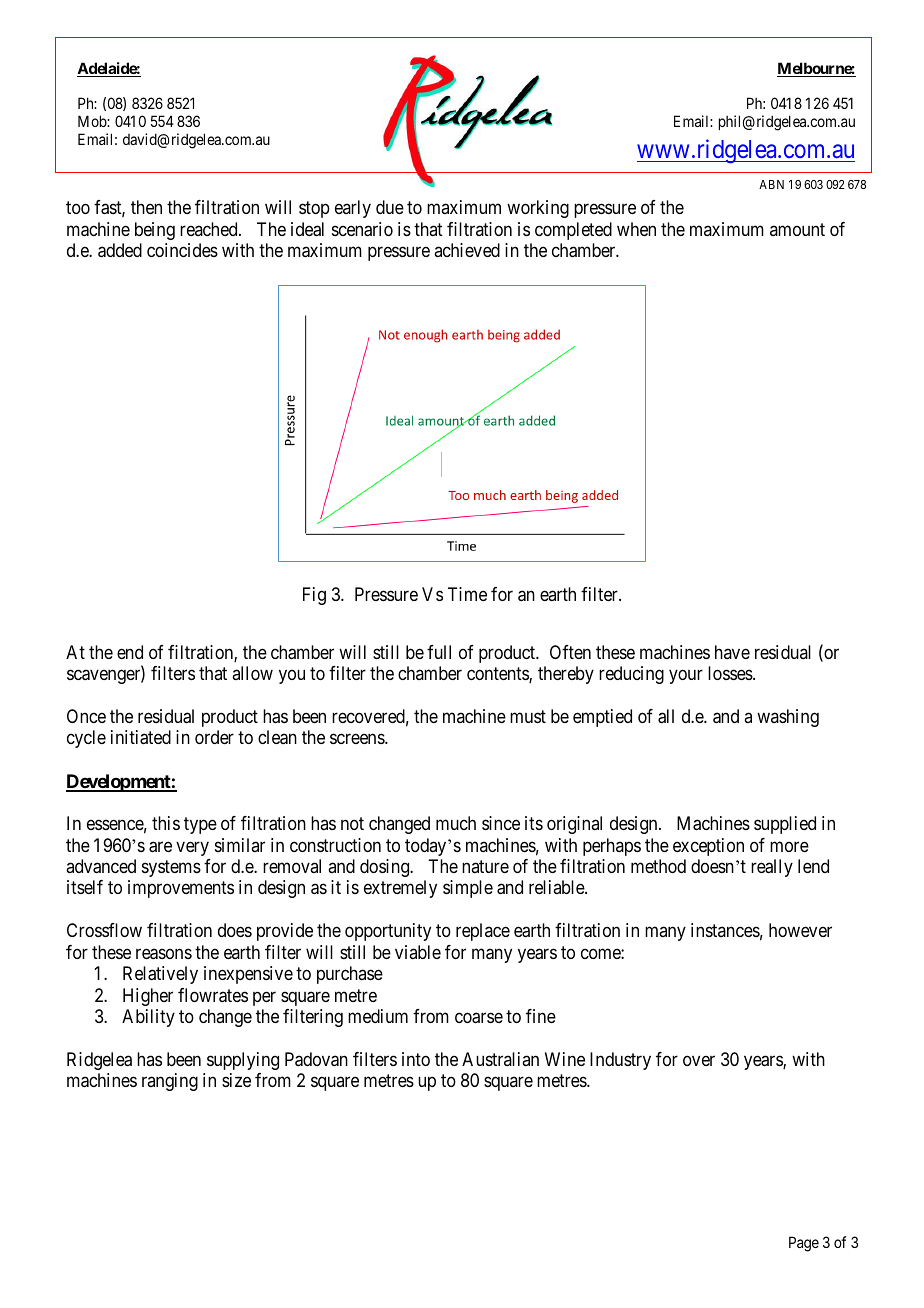 This screenshot has width=924, height=1308. What do you see at coordinates (498, 675) in the screenshot?
I see `contents` at bounding box center [498, 675].
